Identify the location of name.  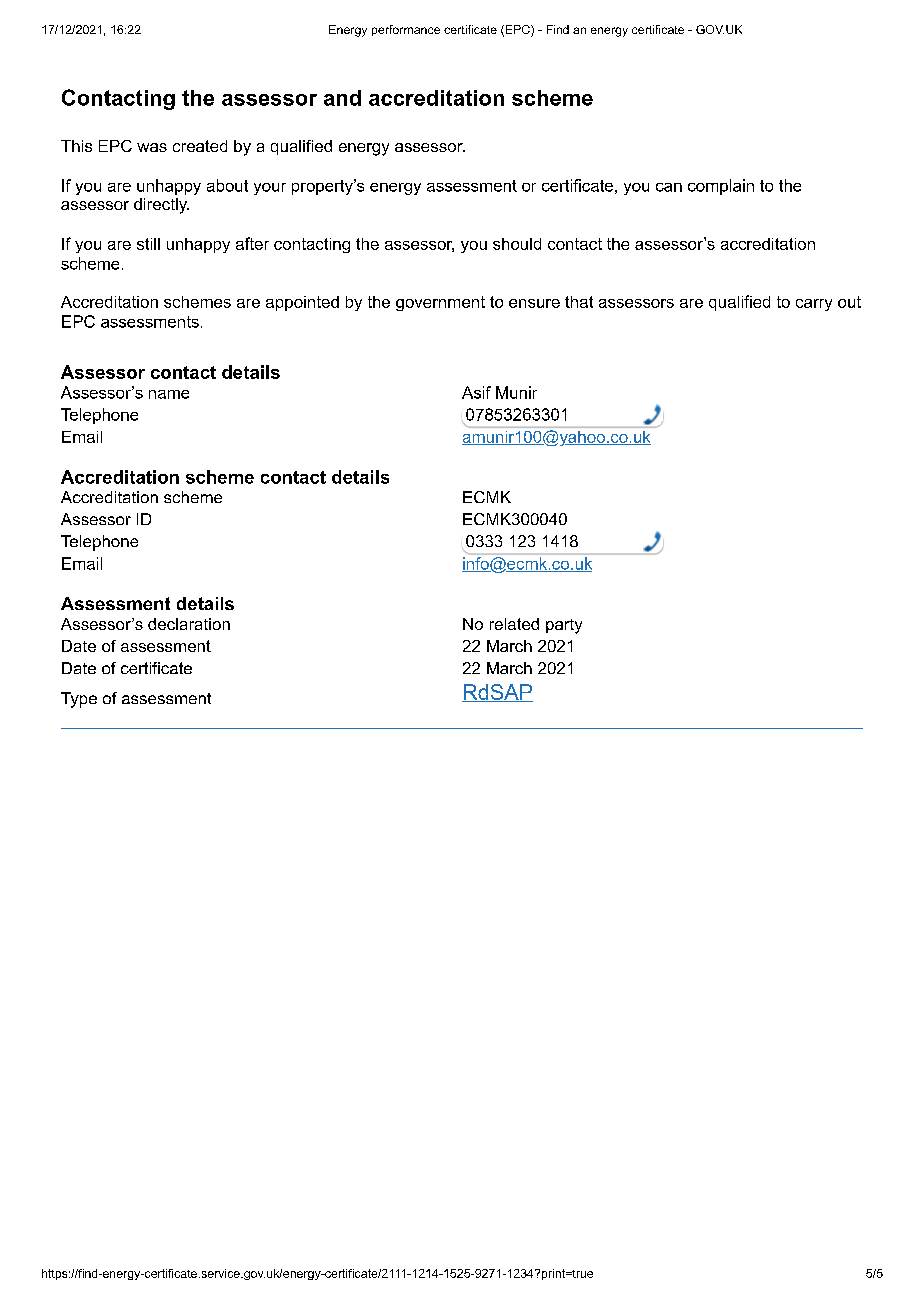
(169, 394).
